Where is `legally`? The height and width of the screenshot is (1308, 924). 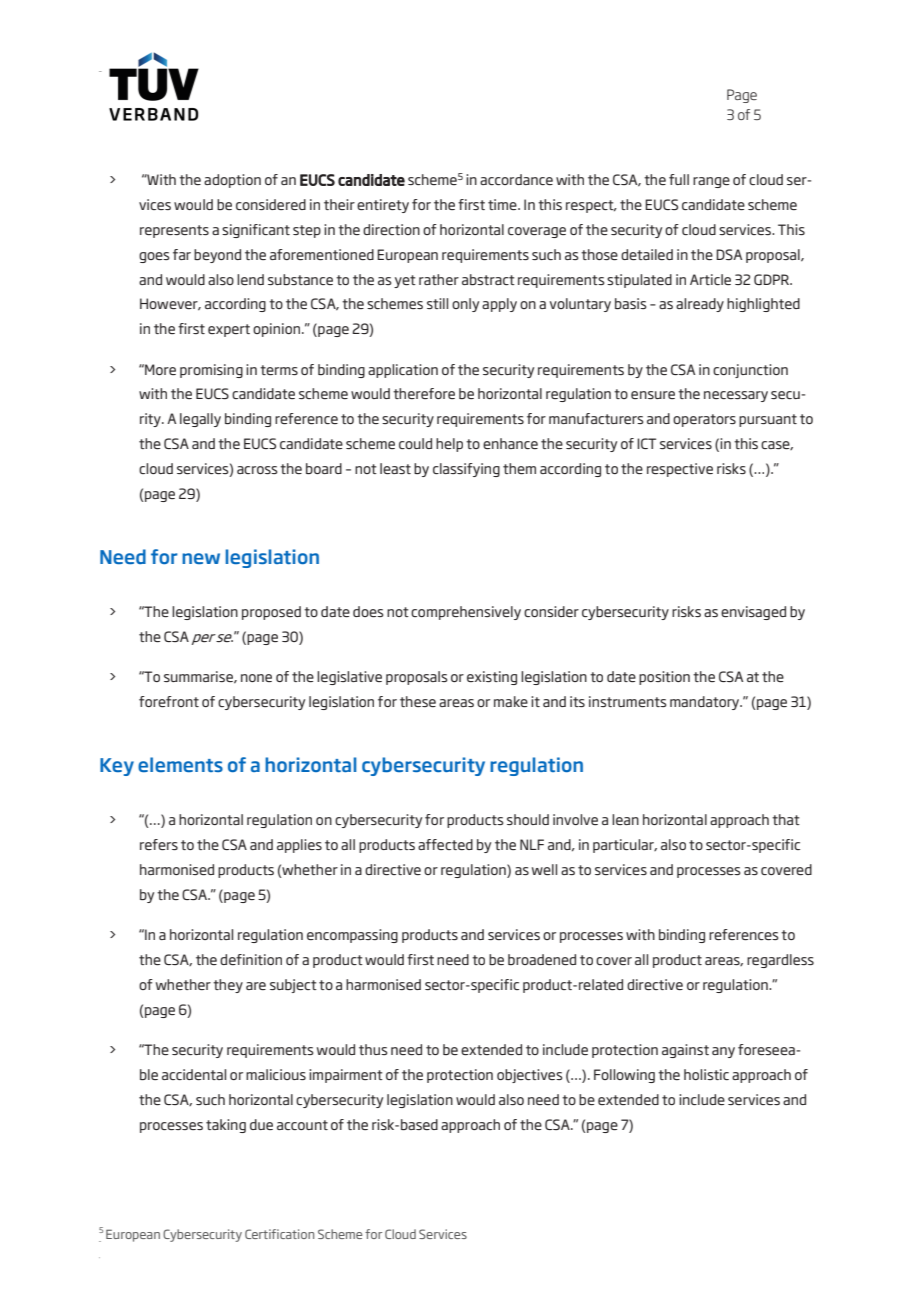 legally is located at coordinates (200, 420).
